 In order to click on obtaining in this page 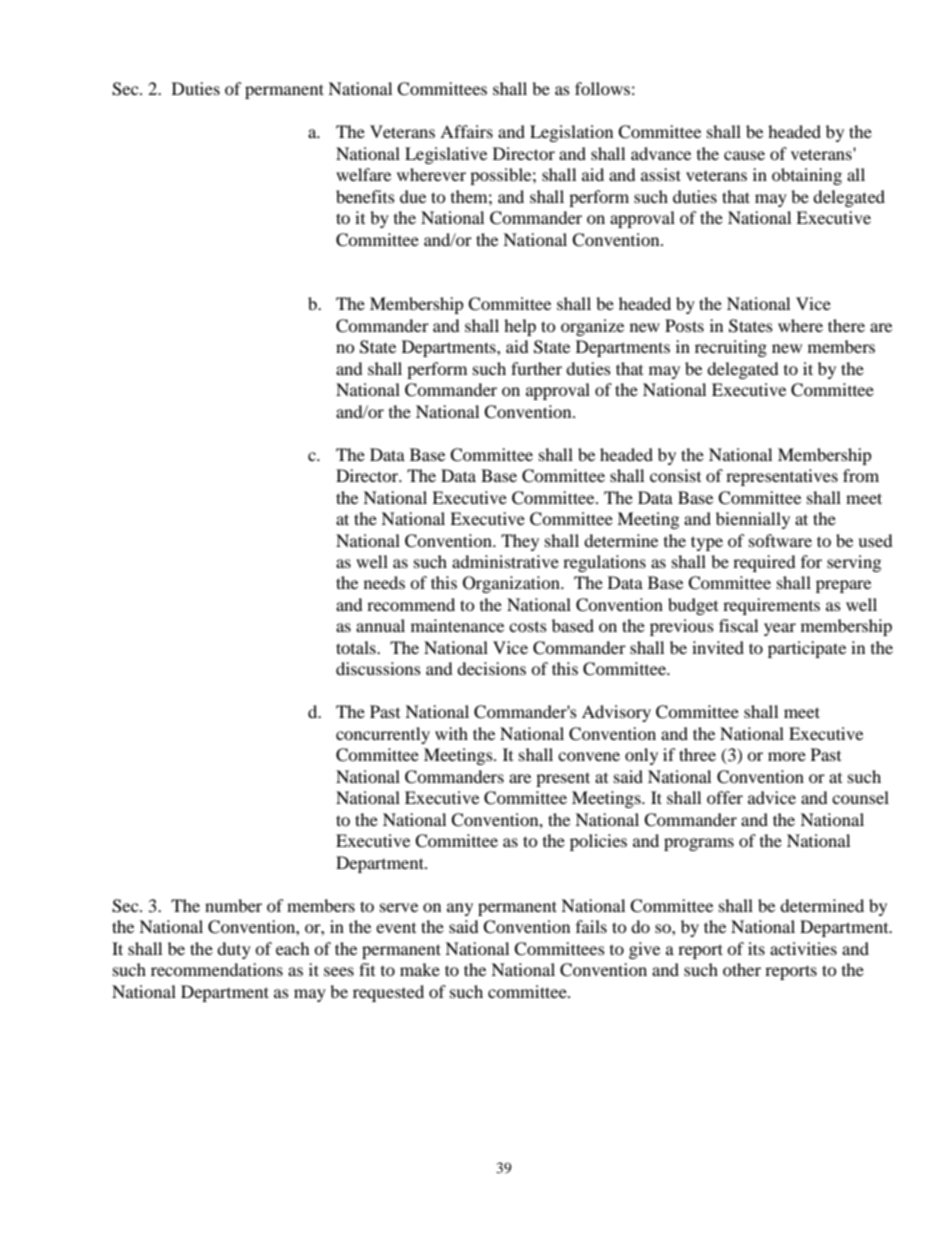, I will do `click(807, 176)`.
